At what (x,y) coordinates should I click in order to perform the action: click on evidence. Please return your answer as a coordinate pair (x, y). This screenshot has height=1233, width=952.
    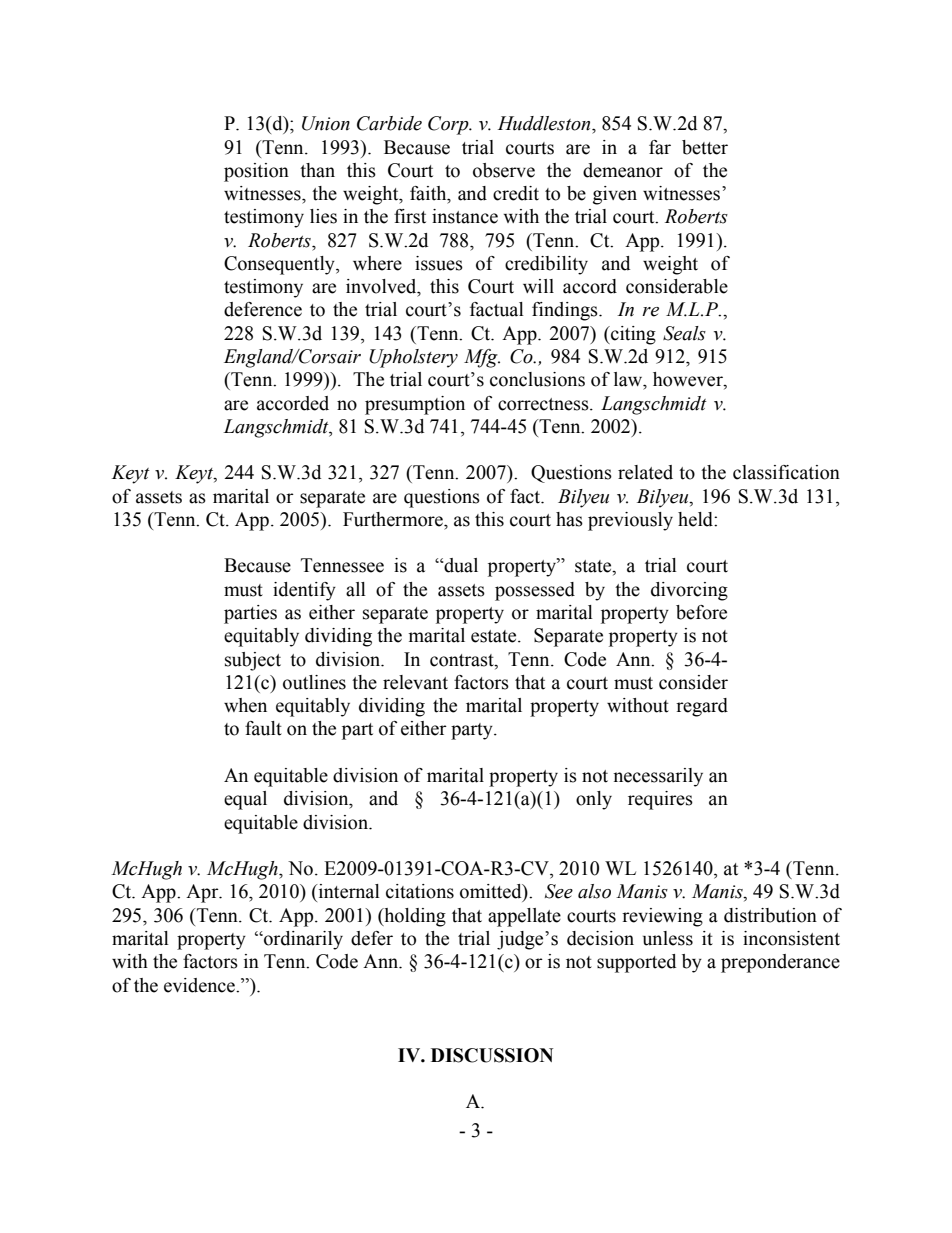
    Looking at the image, I should click on (200, 985).
